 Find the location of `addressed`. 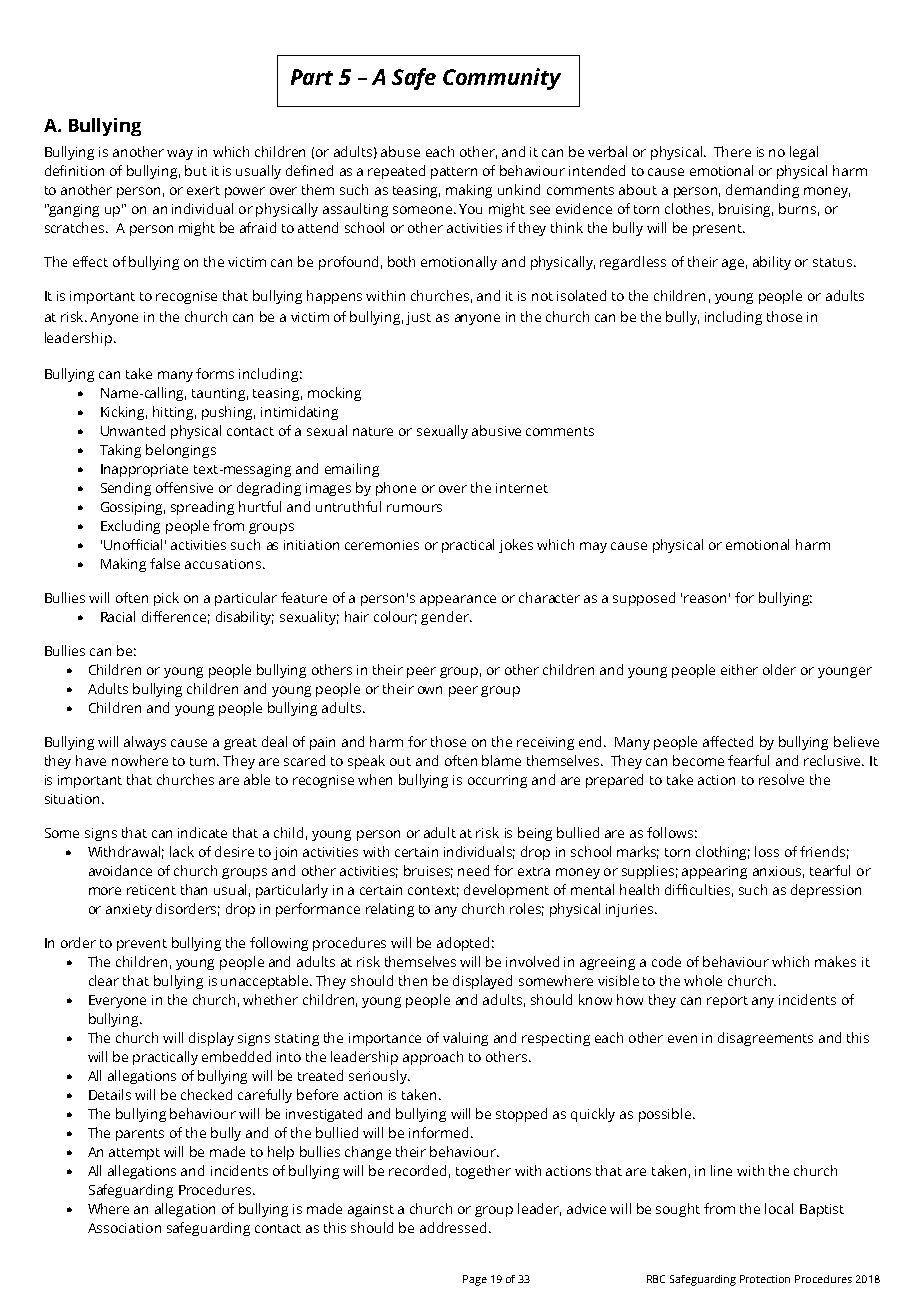

addressed is located at coordinates (453, 1227).
